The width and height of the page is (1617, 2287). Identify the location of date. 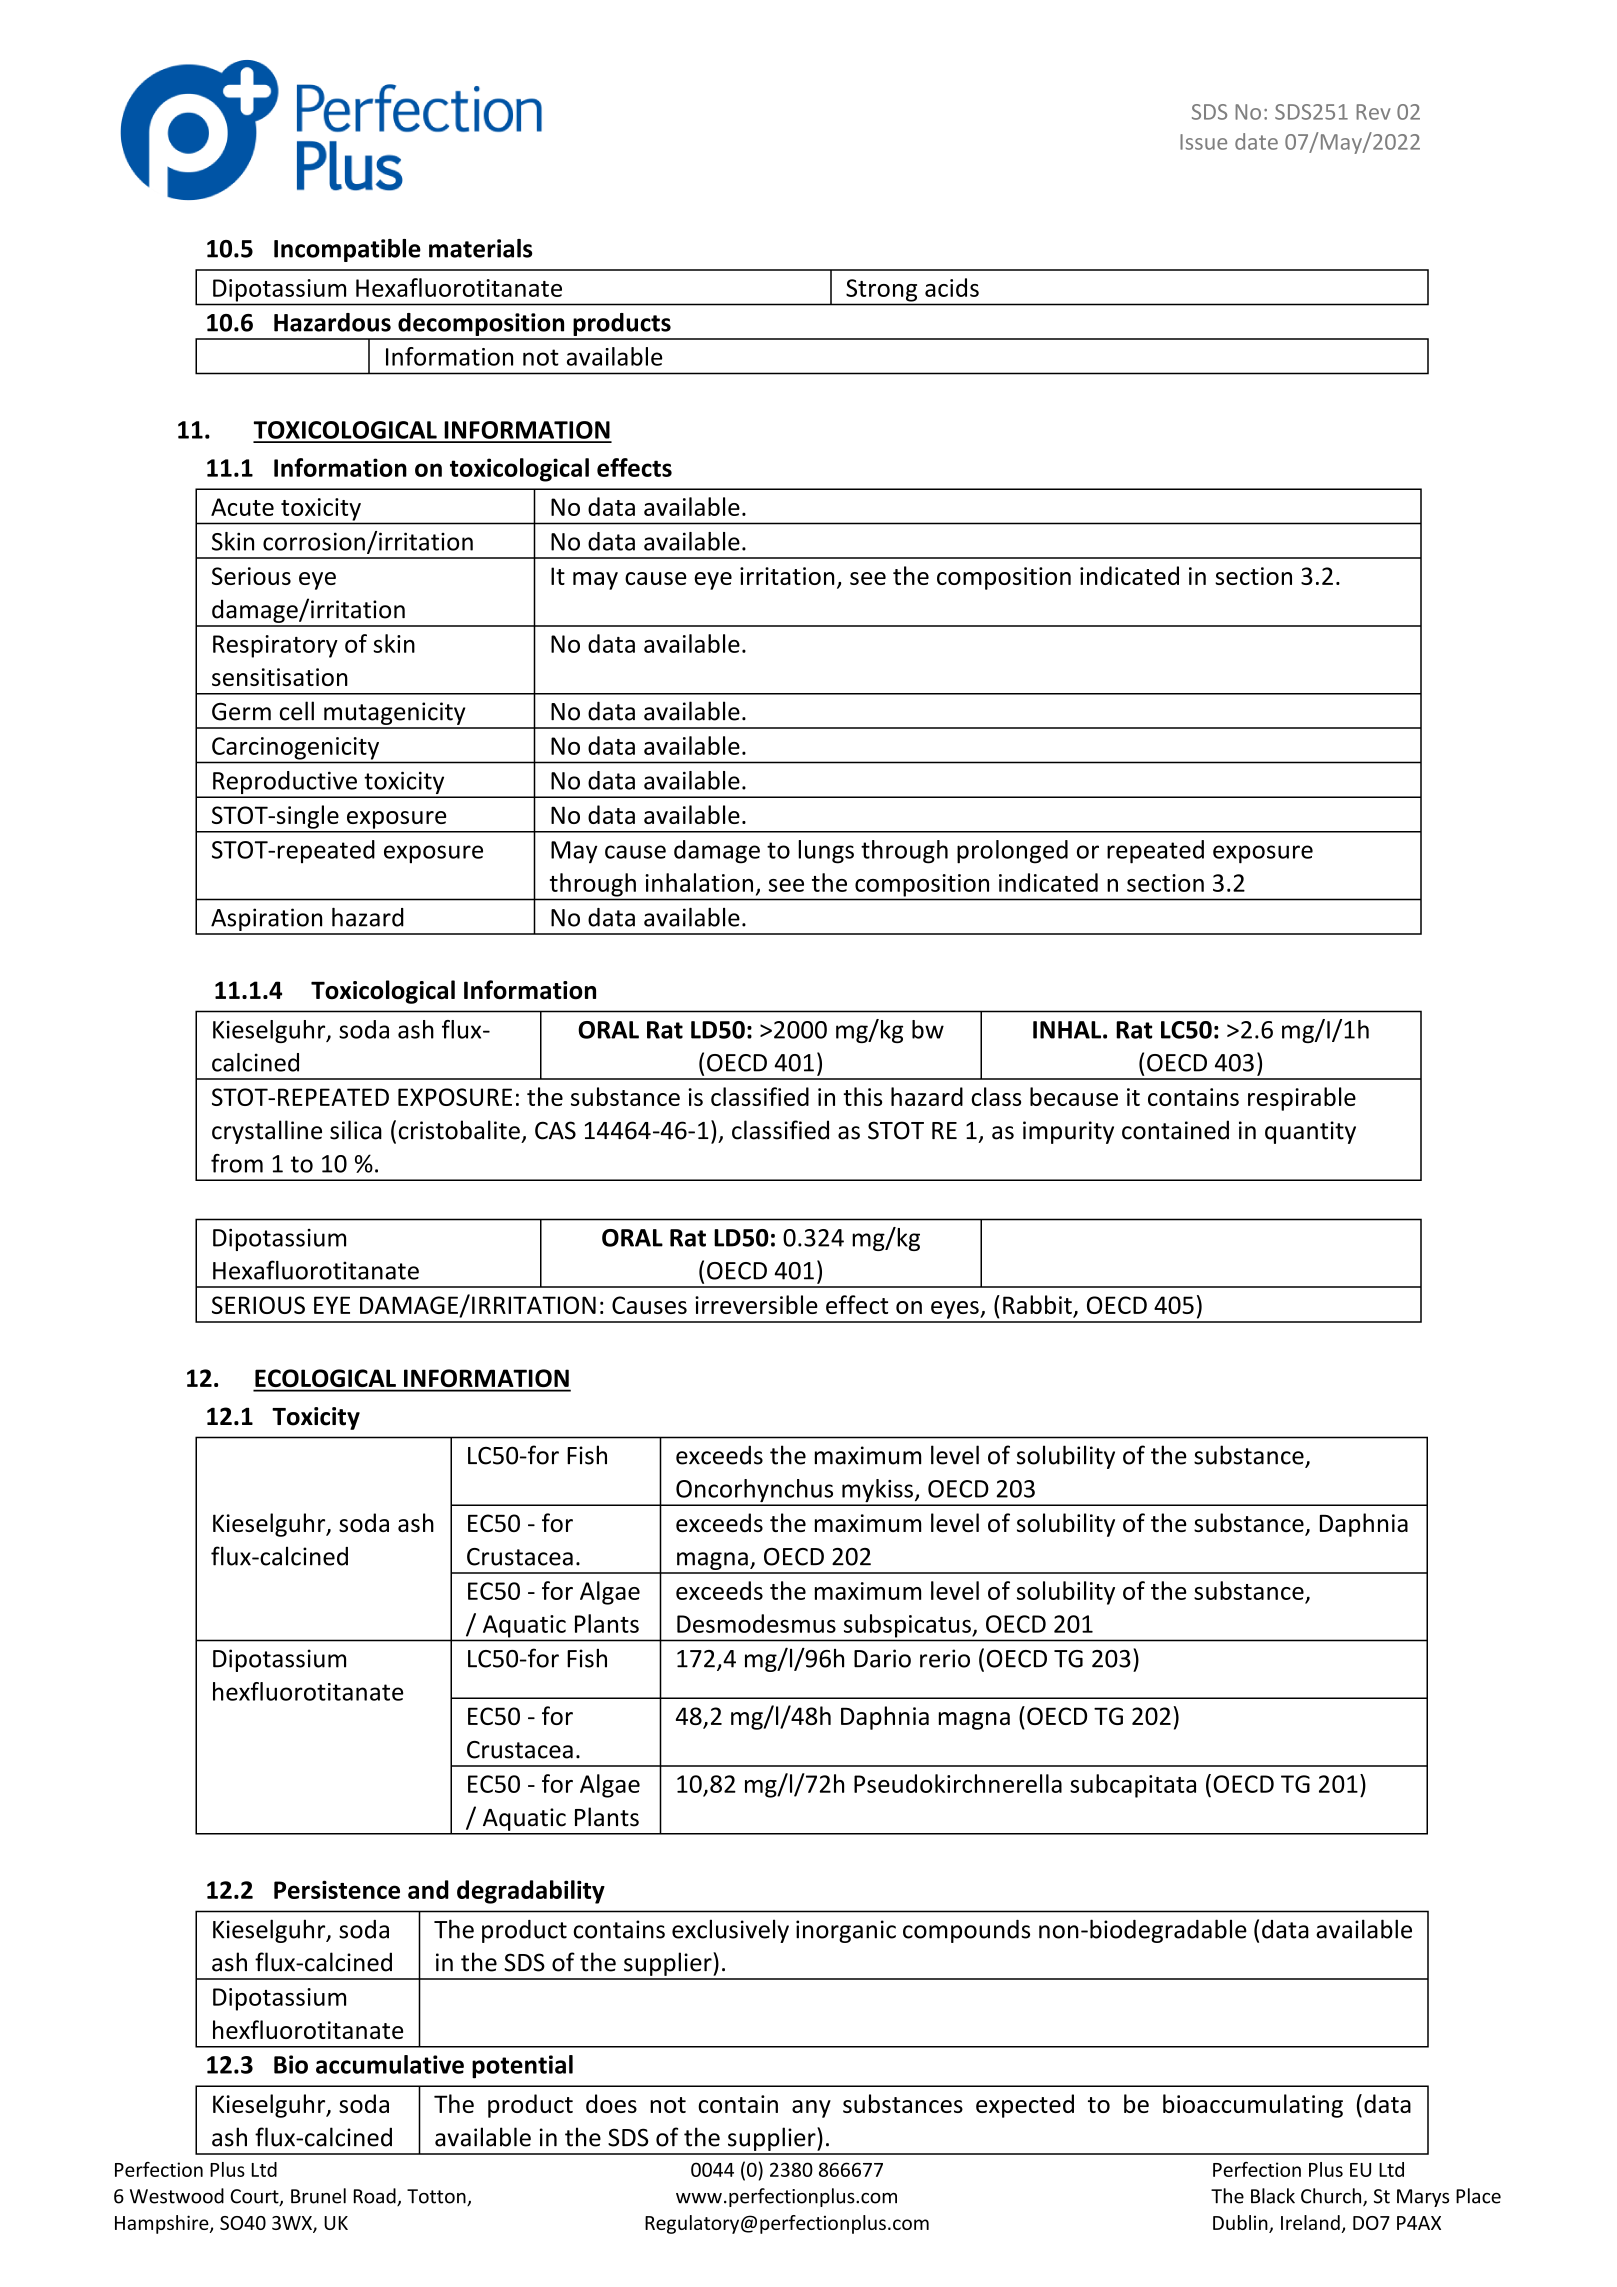
(1256, 141).
